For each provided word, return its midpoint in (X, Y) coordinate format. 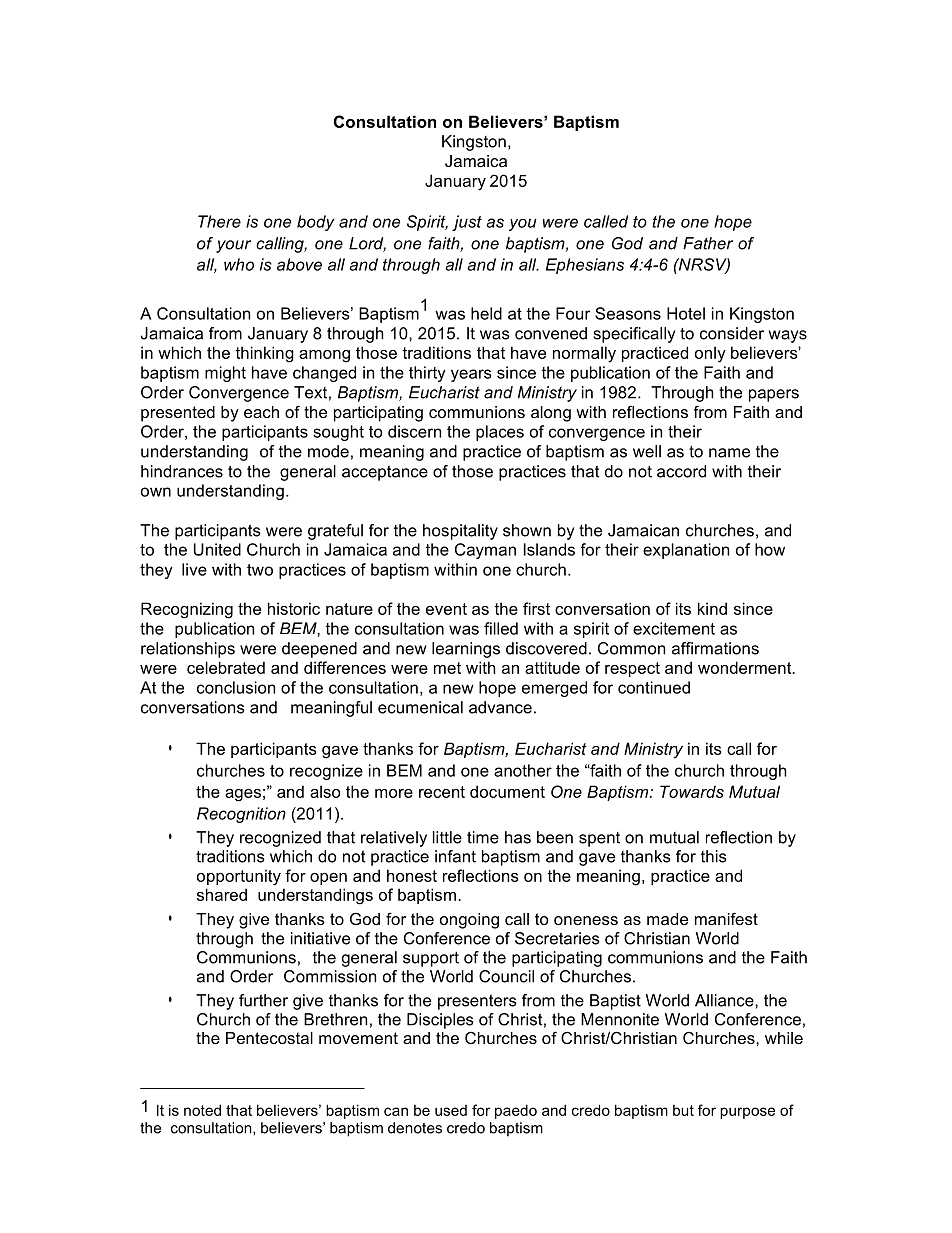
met (447, 668)
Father (708, 243)
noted (202, 1110)
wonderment (746, 667)
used (451, 1110)
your (233, 246)
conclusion (236, 687)
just (467, 223)
